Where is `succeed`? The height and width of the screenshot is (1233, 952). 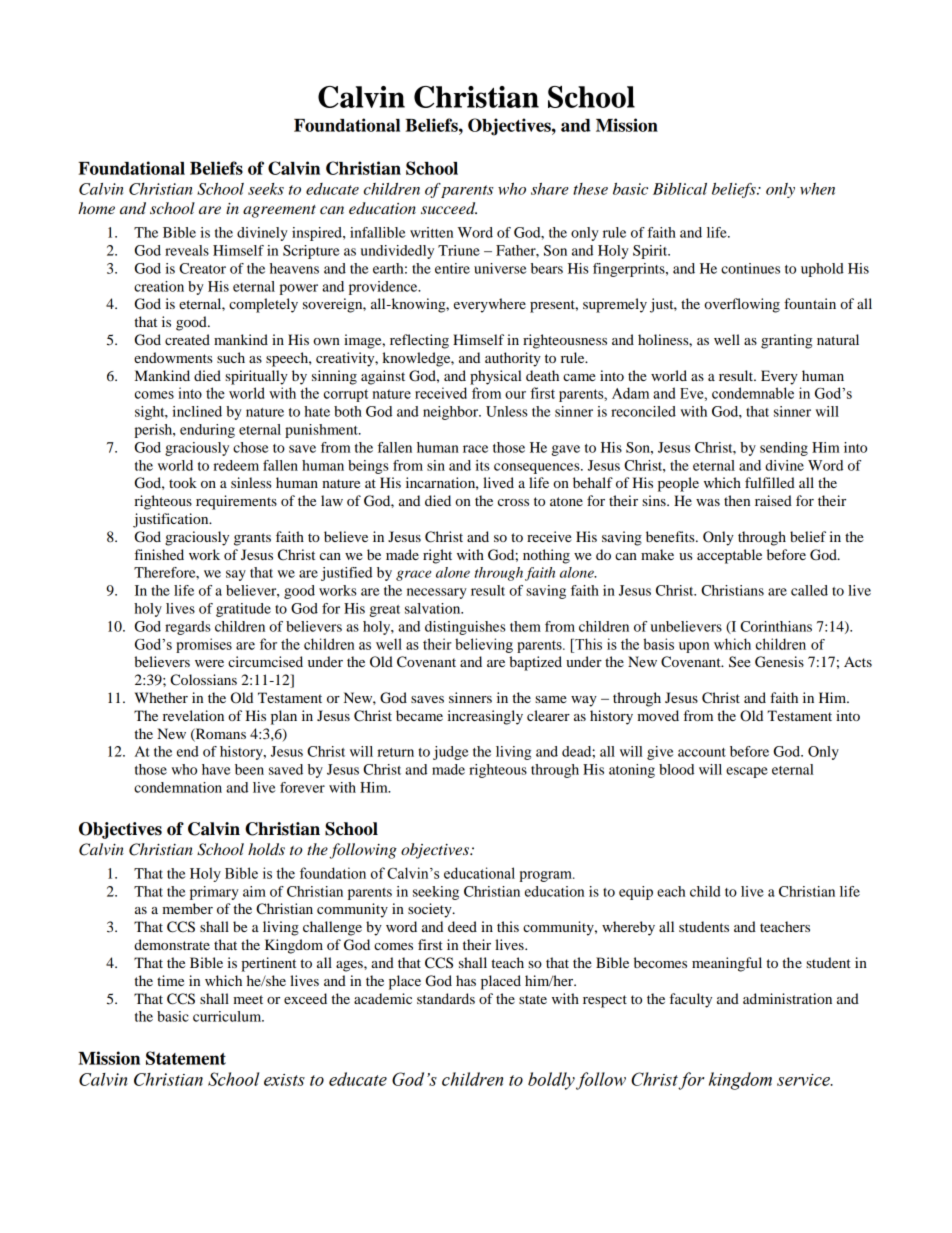 succeed is located at coordinates (449, 208).
